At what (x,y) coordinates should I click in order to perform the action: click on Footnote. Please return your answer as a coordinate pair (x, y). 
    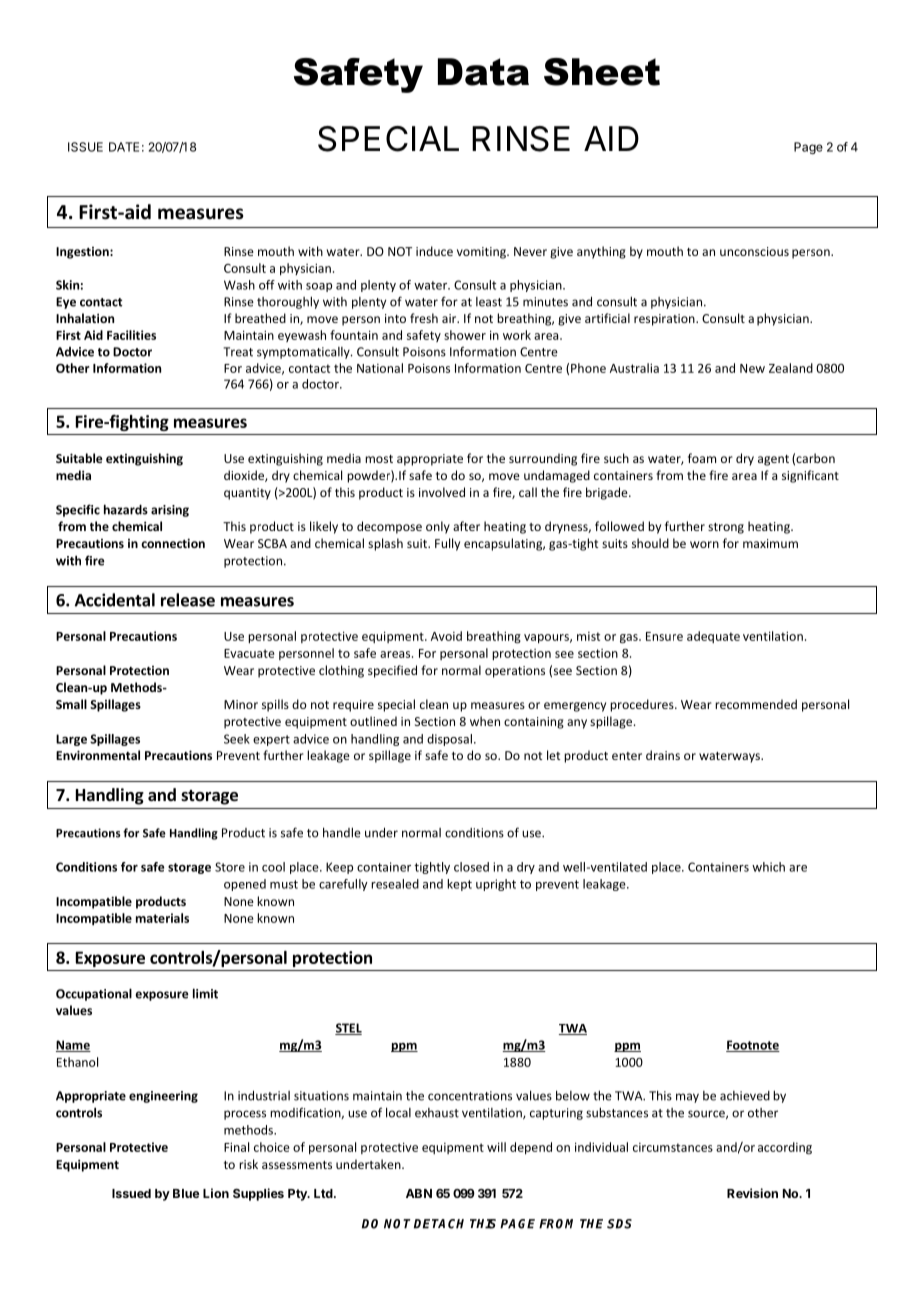
    Looking at the image, I should click on (753, 1046).
